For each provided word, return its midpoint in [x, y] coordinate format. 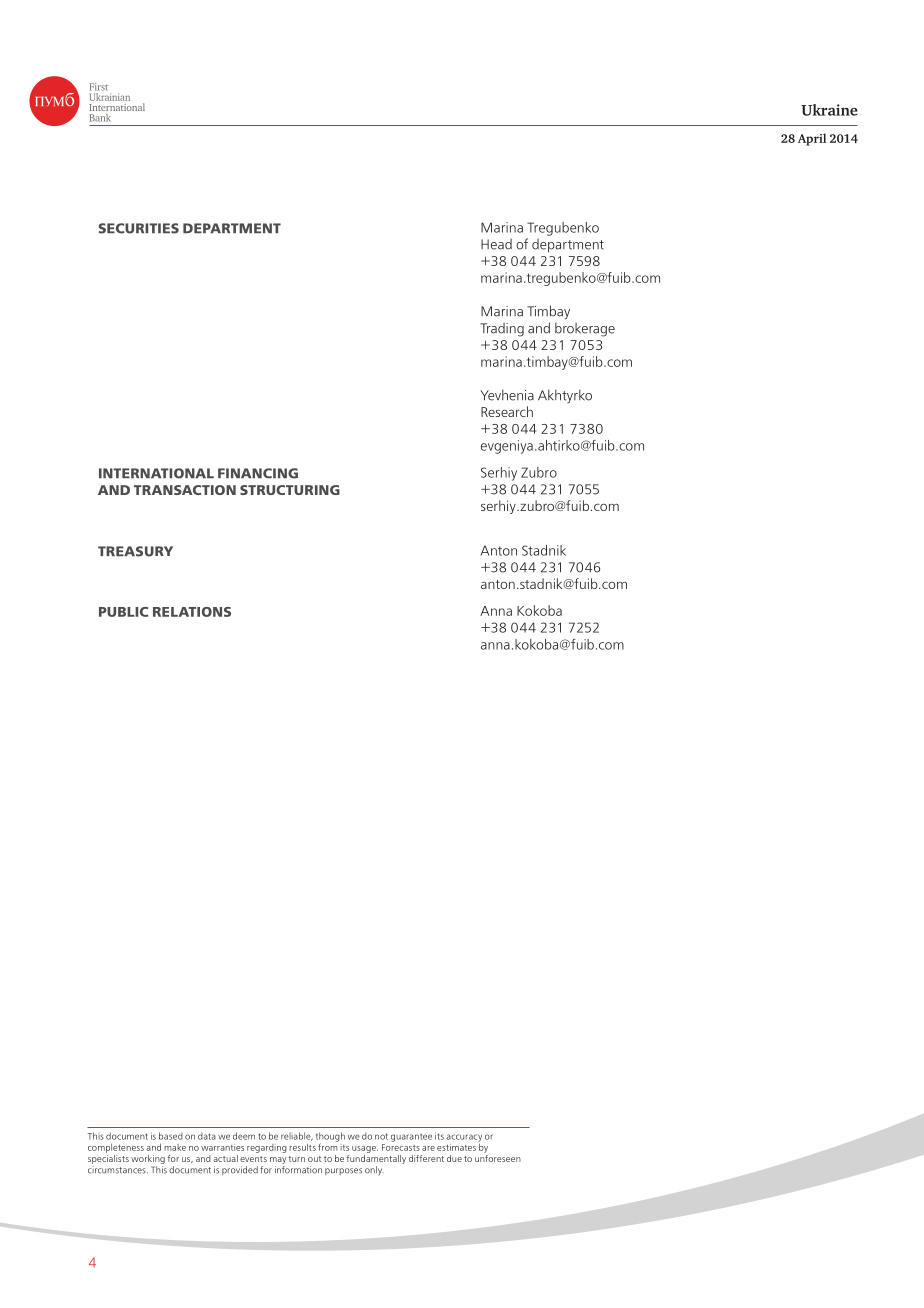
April [812, 139]
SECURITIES [138, 228]
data [207, 1136]
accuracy [464, 1138]
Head [496, 244]
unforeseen [498, 1157]
